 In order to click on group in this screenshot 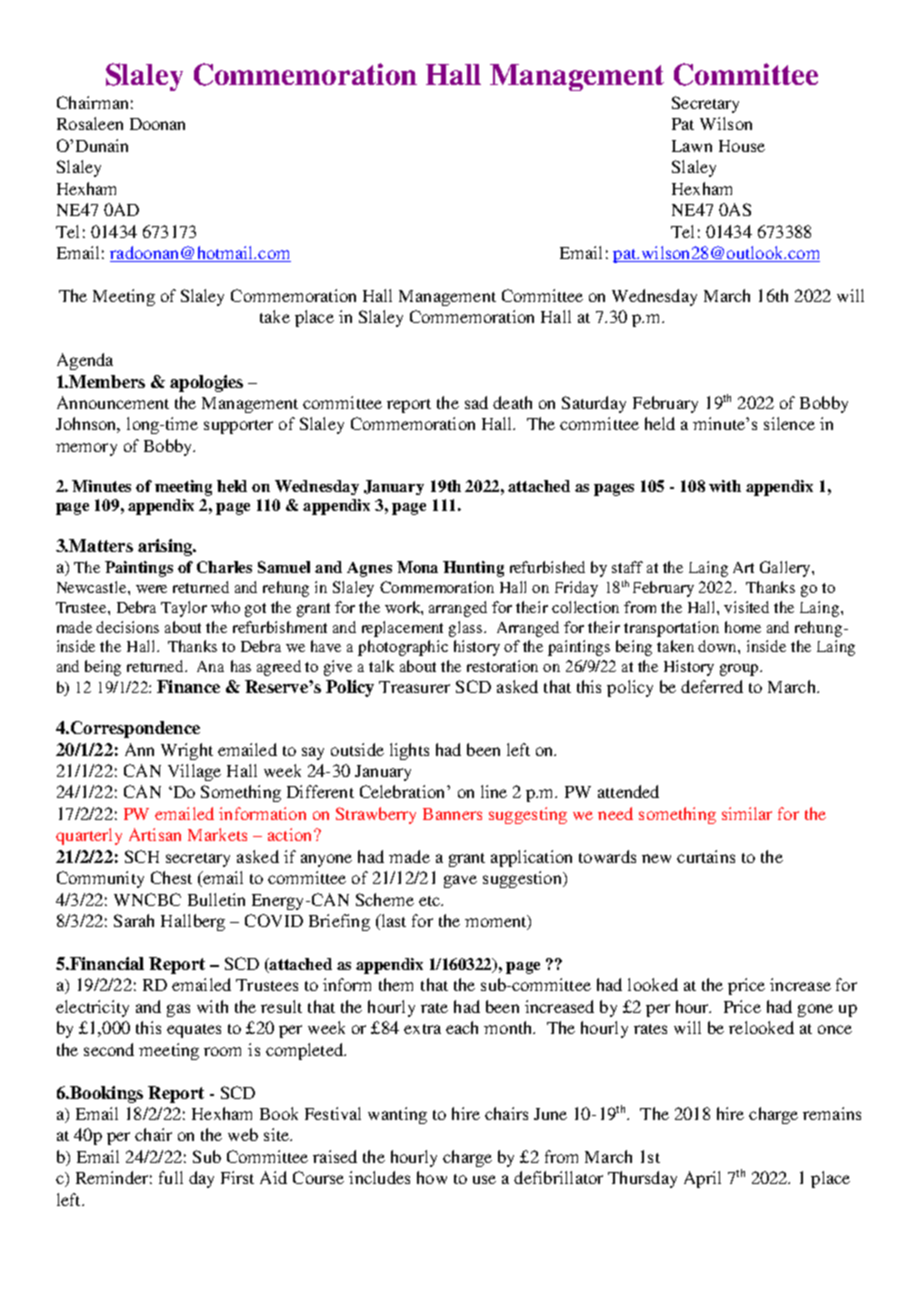, I will do `click(740, 670)`.
